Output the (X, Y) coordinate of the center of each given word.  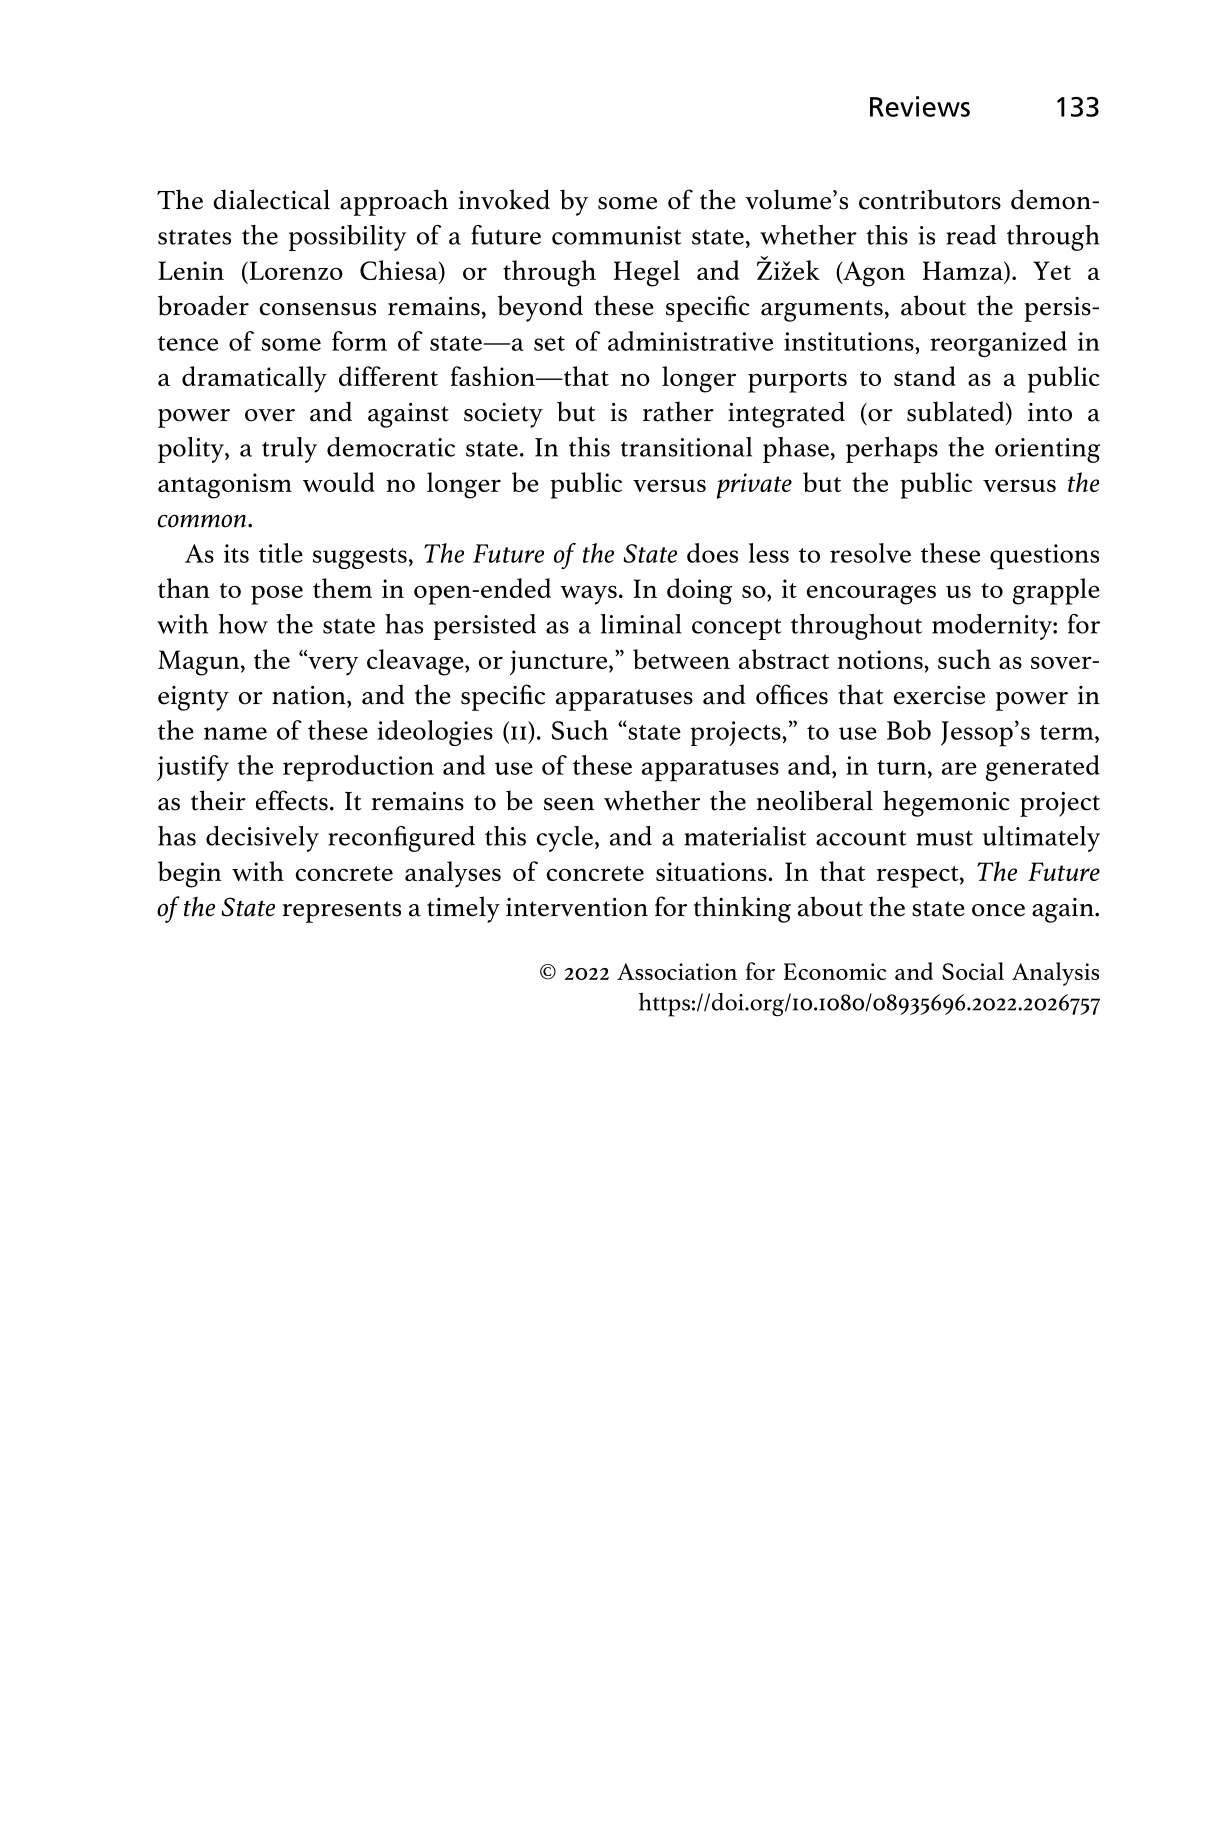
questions (1044, 557)
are (959, 768)
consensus (318, 309)
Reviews (920, 106)
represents (341, 912)
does (712, 553)
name (235, 733)
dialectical (271, 199)
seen (569, 804)
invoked (504, 199)
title (281, 553)
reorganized (998, 344)
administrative (690, 341)
